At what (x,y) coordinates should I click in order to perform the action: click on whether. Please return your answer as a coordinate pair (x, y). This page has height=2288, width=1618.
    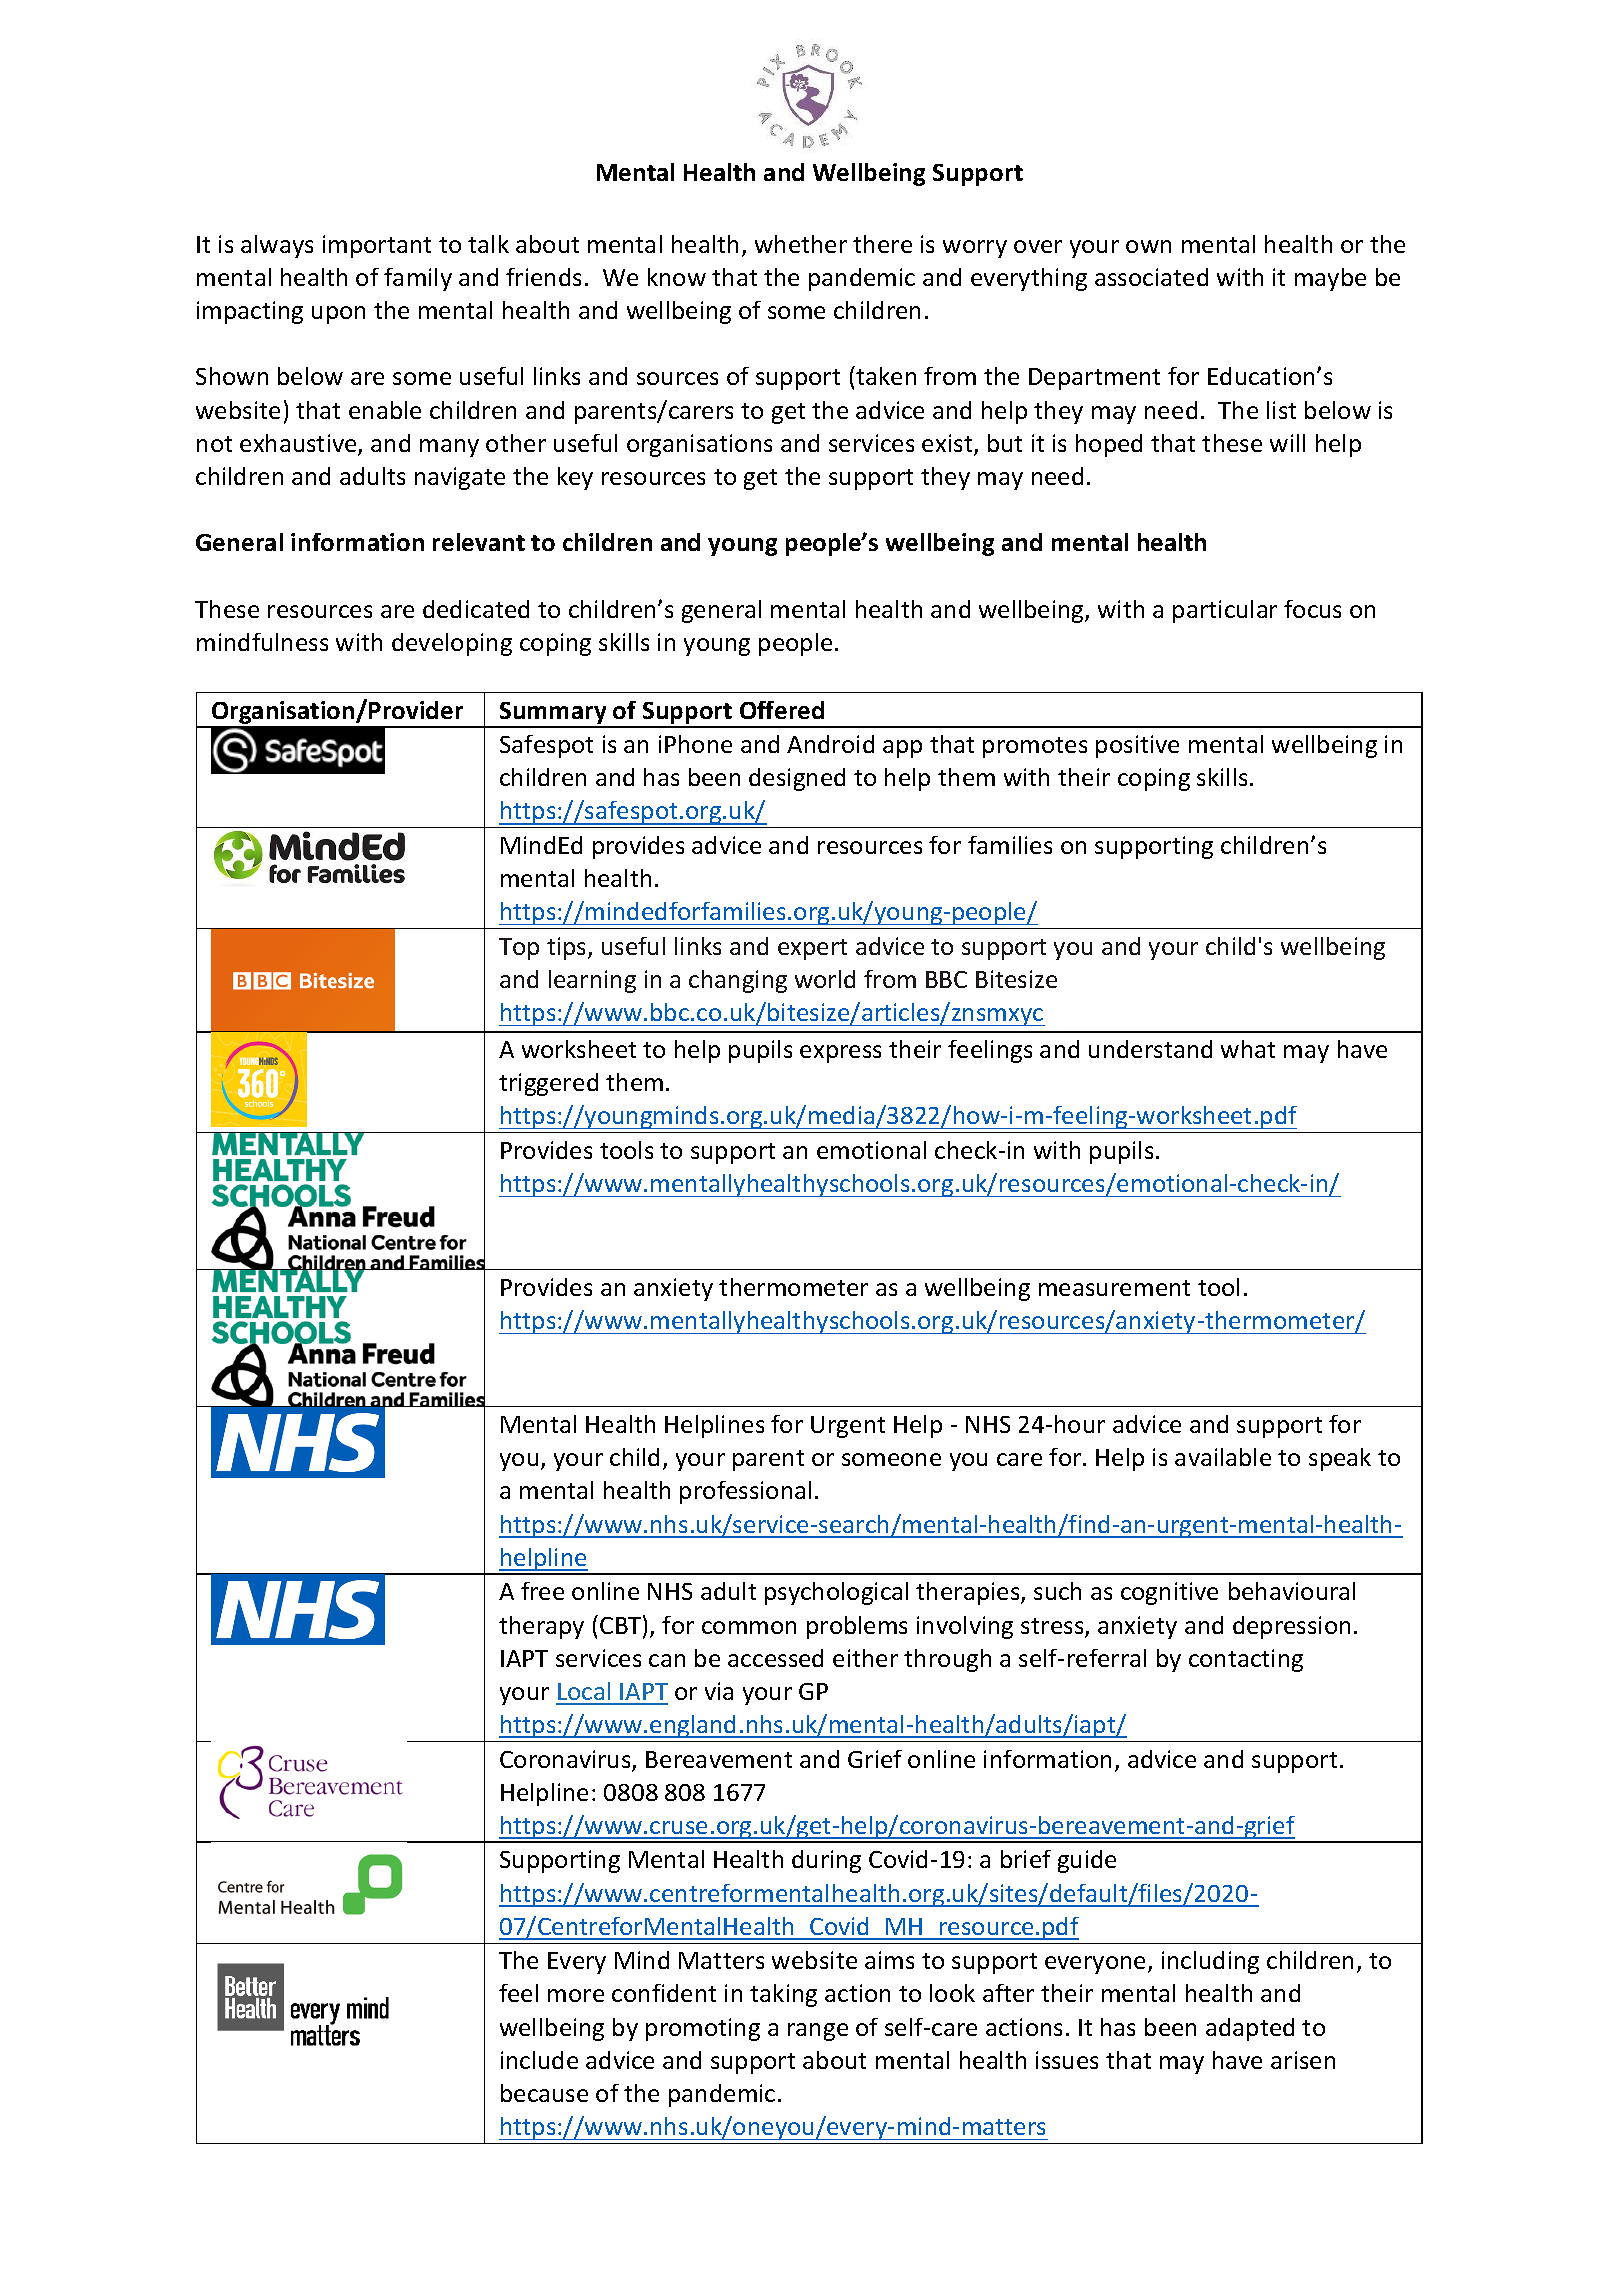
    Looking at the image, I should click on (801, 244).
